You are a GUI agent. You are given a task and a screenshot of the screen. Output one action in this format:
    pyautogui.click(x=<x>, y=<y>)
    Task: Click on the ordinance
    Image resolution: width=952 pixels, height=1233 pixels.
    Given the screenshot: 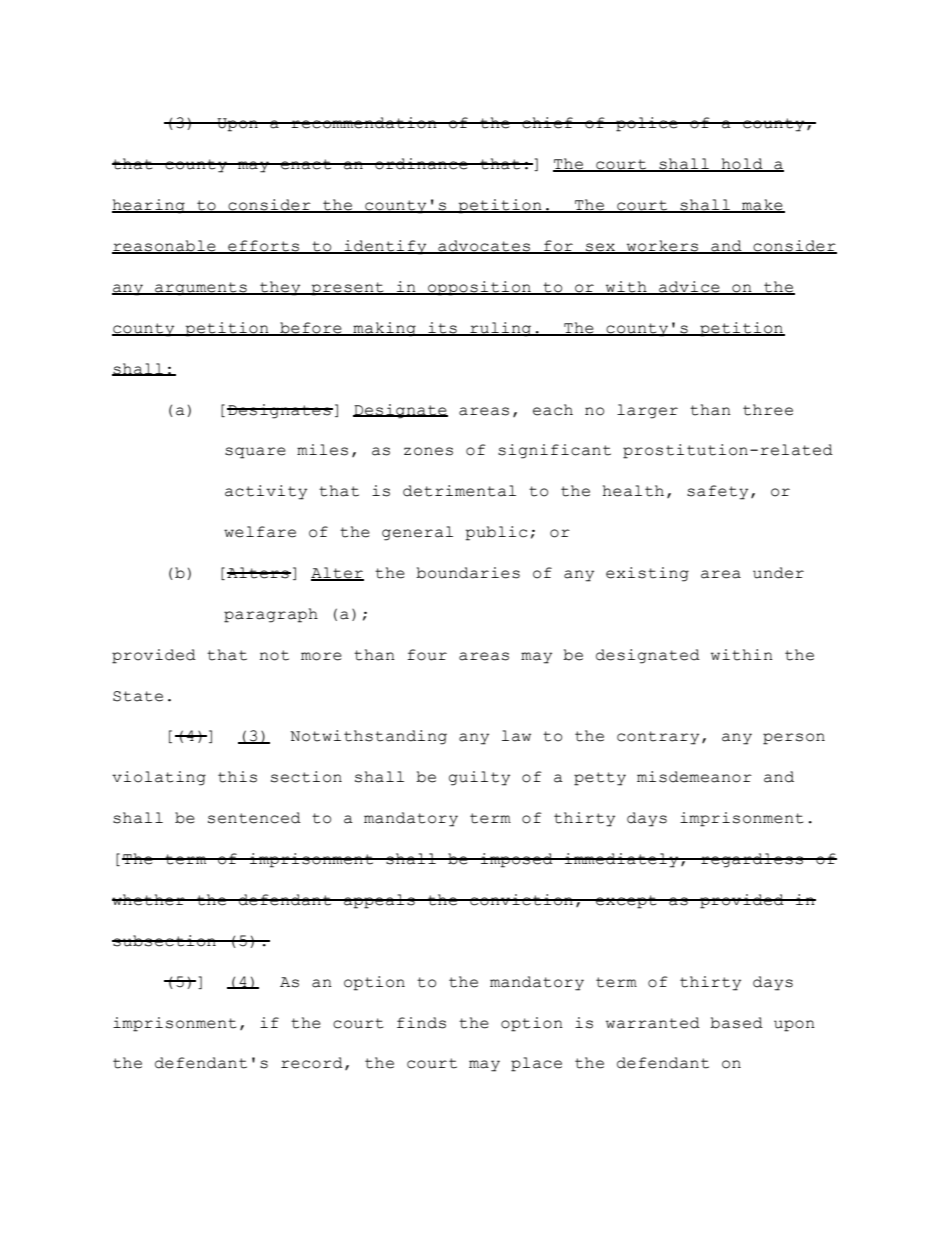 What is the action you would take?
    pyautogui.click(x=421, y=164)
